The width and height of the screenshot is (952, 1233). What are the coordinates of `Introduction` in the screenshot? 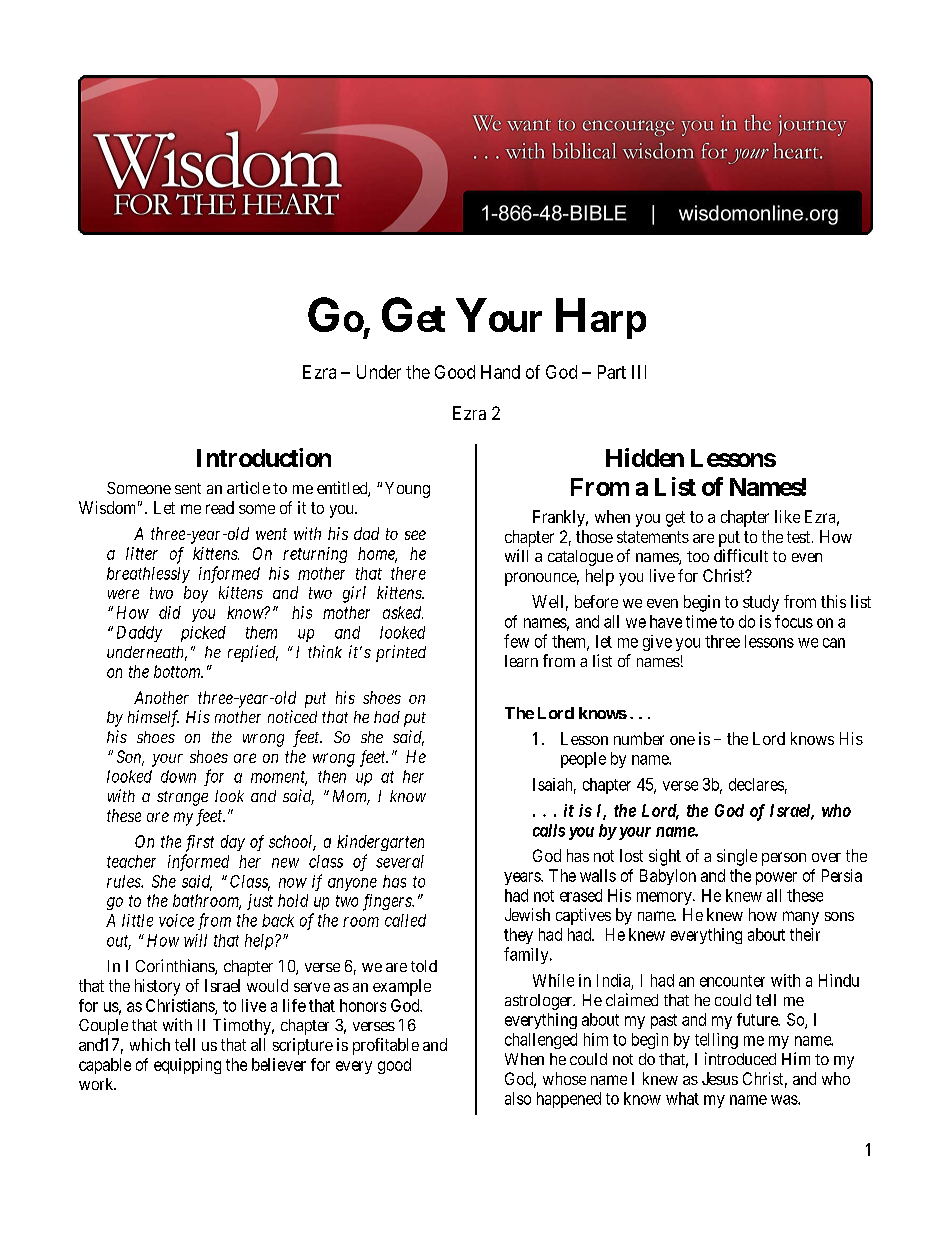 It's located at (264, 457).
